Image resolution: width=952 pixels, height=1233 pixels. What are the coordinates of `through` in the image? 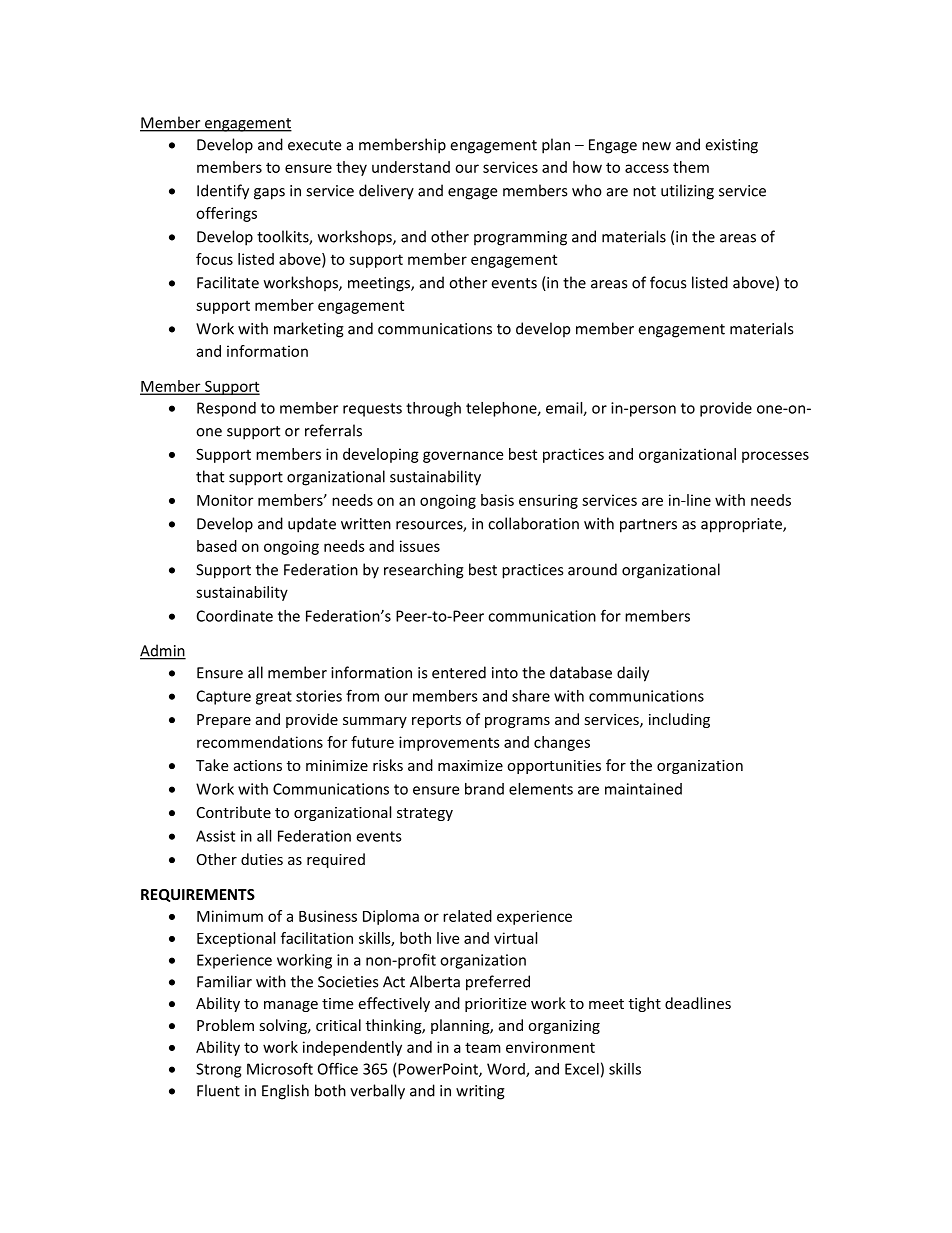 It's located at (433, 409).
